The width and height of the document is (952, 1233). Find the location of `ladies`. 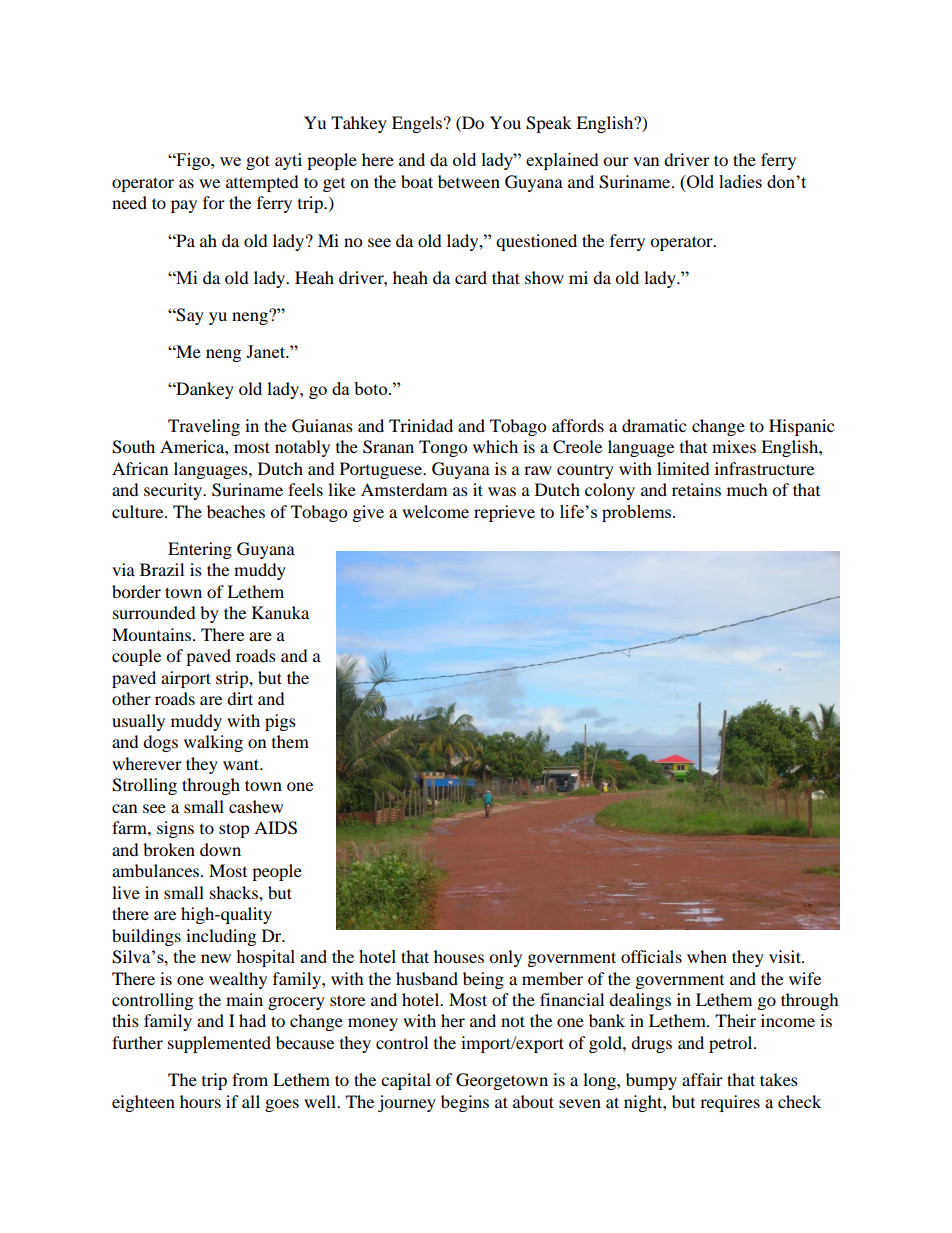

ladies is located at coordinates (740, 181).
